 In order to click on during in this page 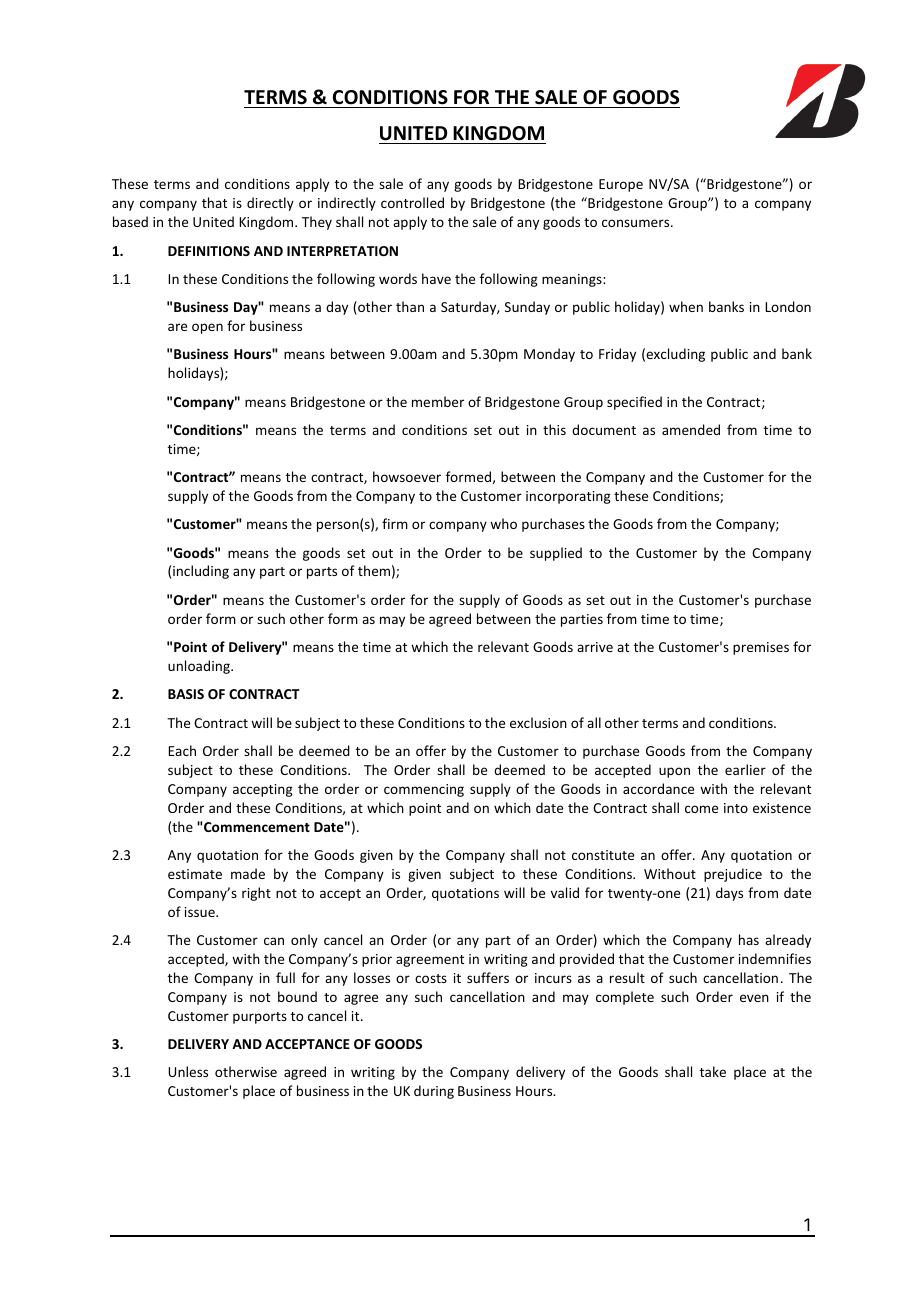, I will do `click(434, 1092)`.
